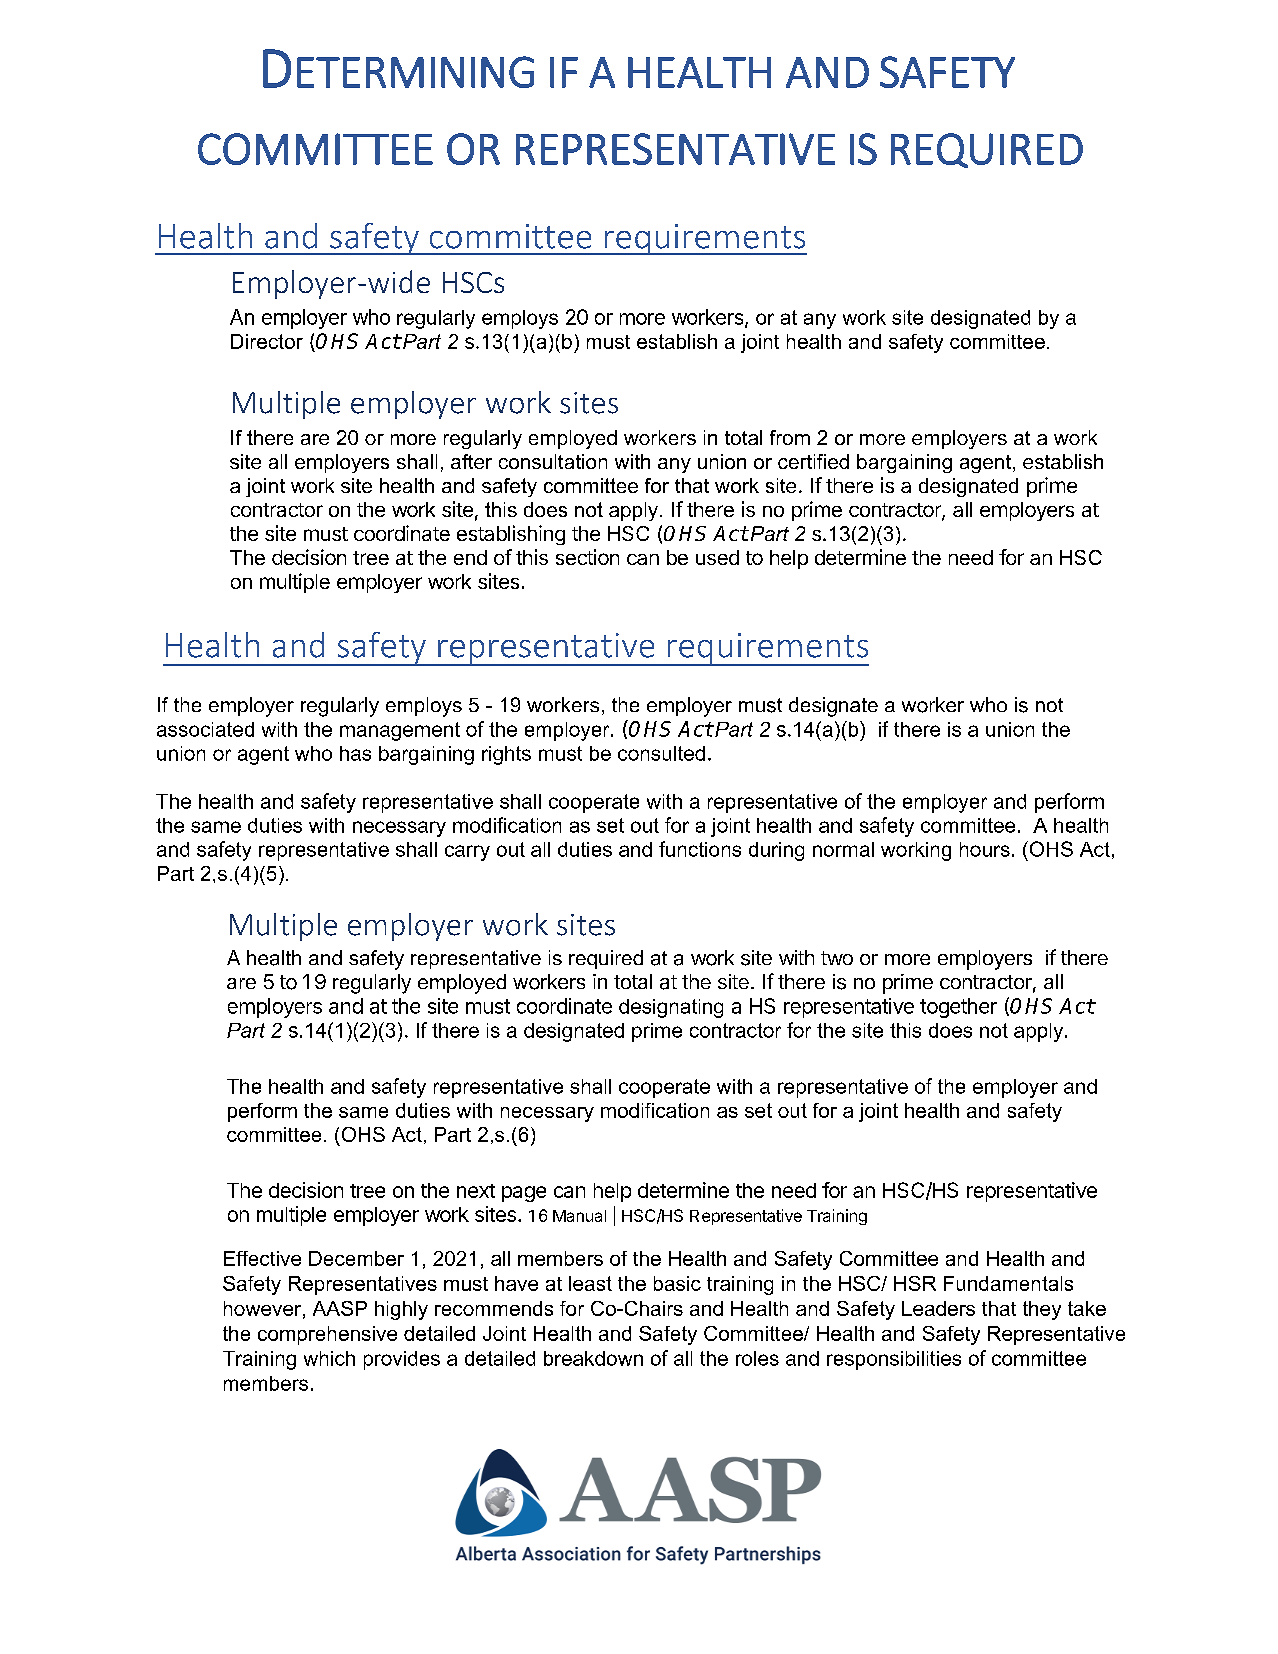 This image has width=1278, height=1654. What do you see at coordinates (327, 1335) in the image?
I see `comprehensive` at bounding box center [327, 1335].
